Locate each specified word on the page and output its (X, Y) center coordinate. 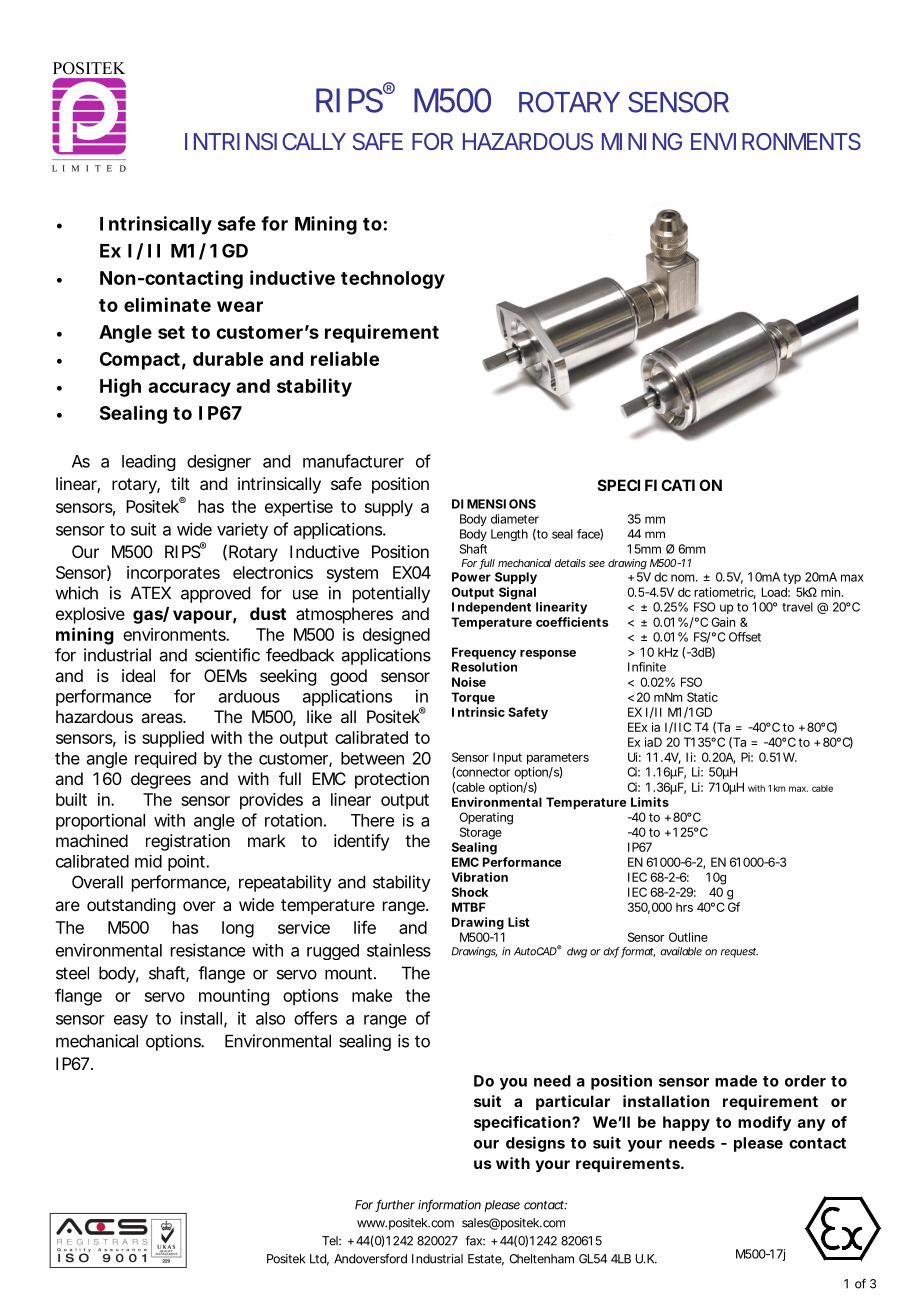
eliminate (167, 304)
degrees (161, 780)
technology (393, 280)
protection (392, 780)
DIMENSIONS (494, 504)
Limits (650, 802)
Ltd (319, 1260)
